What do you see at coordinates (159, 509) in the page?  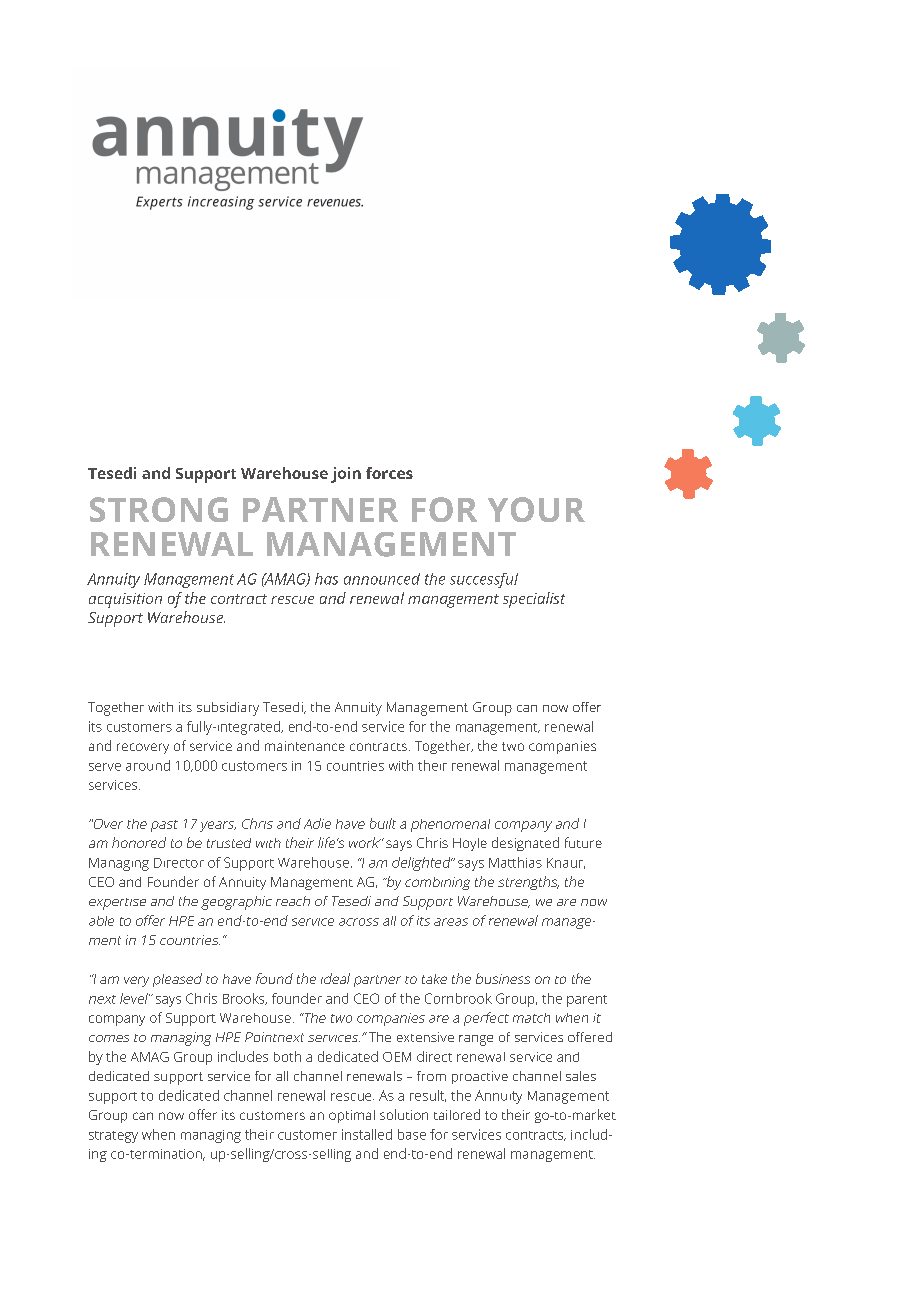 I see `STRONG` at bounding box center [159, 509].
